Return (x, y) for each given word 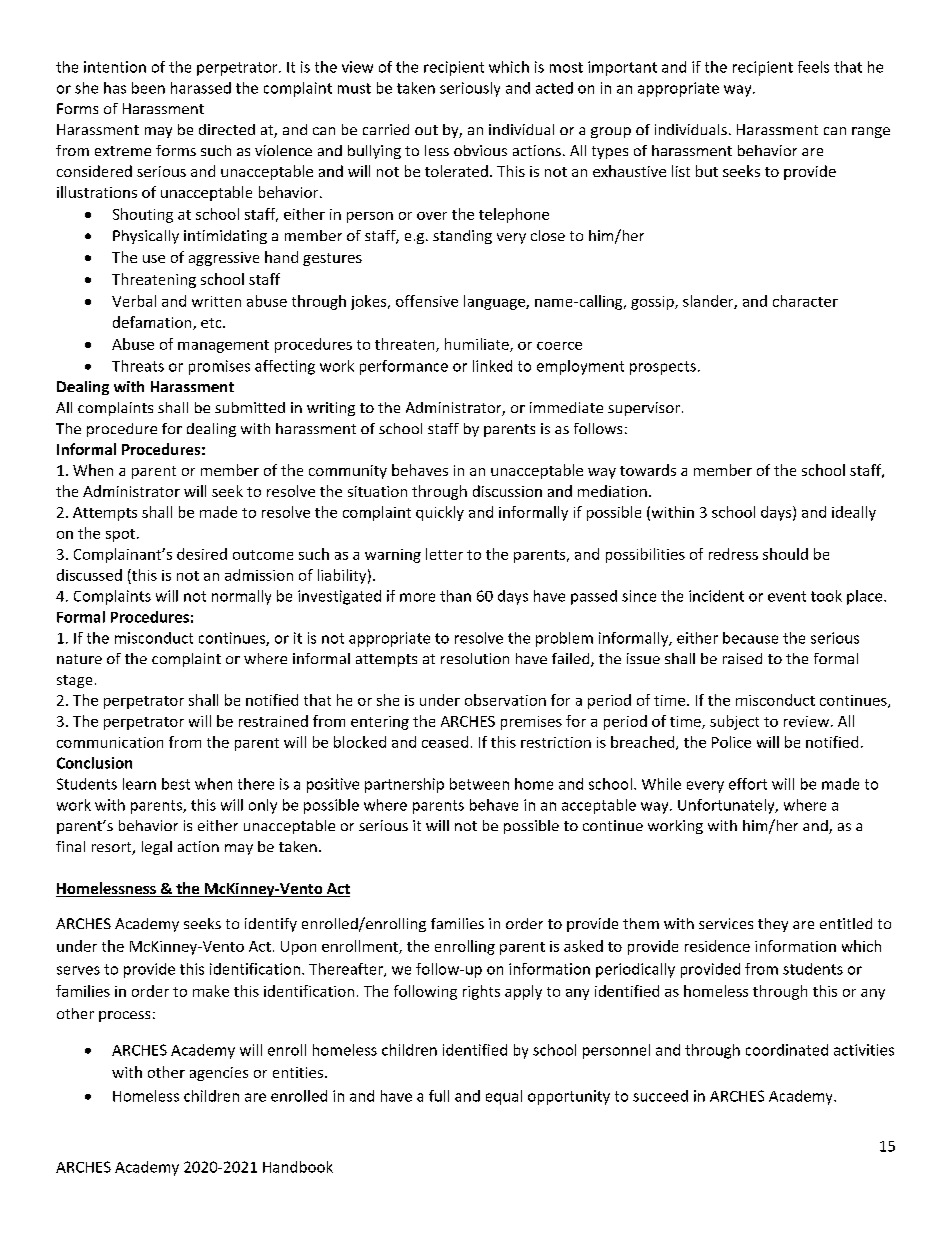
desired (202, 554)
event (787, 596)
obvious (480, 150)
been (148, 88)
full (439, 1096)
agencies (219, 1074)
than (455, 596)
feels (813, 67)
